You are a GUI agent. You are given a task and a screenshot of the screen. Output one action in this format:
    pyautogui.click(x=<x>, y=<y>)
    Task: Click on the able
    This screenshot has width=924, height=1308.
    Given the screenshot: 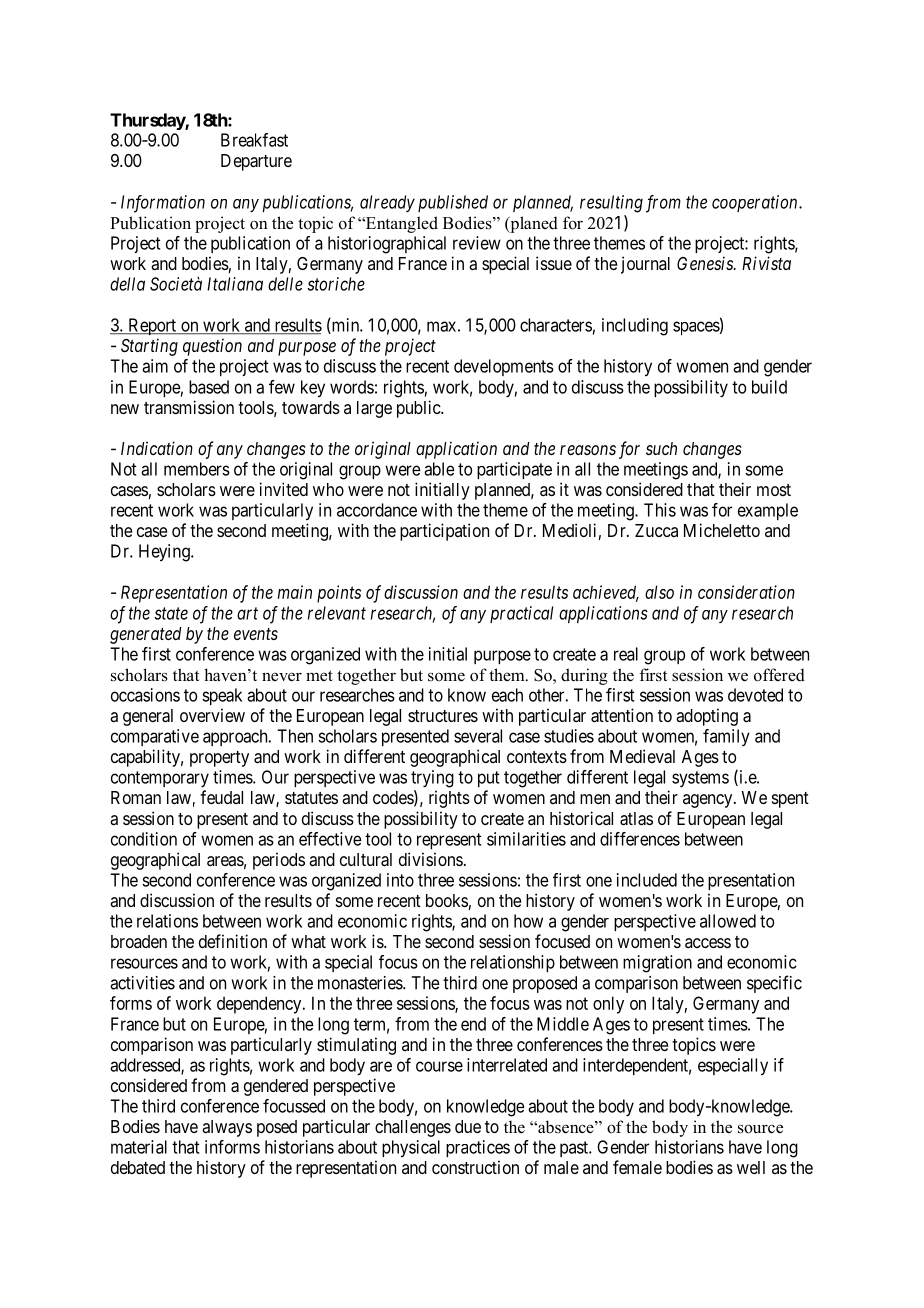 What is the action you would take?
    pyautogui.click(x=439, y=469)
